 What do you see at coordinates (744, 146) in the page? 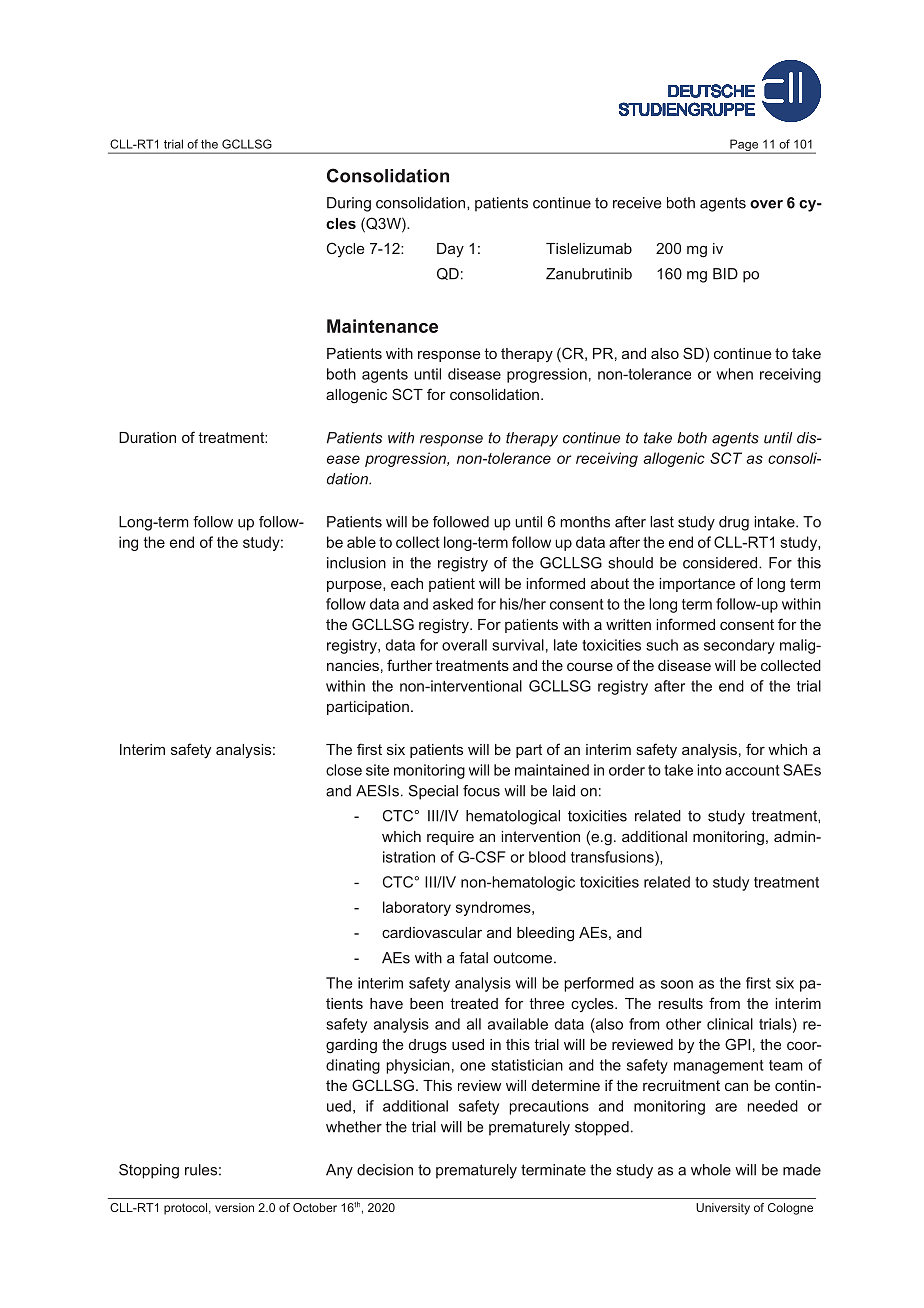
I see `Page` at bounding box center [744, 146].
